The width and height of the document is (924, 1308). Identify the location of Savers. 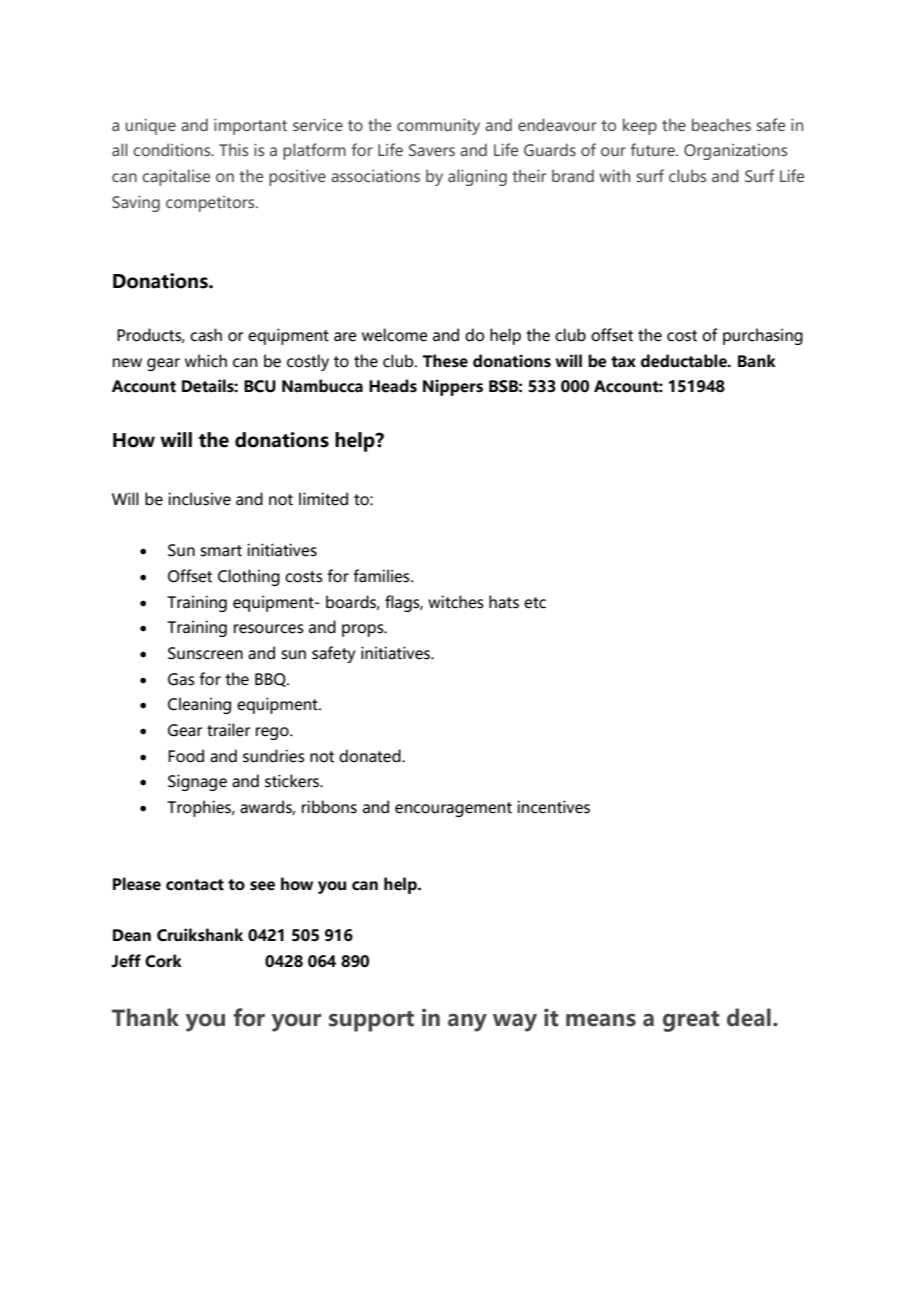
(432, 150).
